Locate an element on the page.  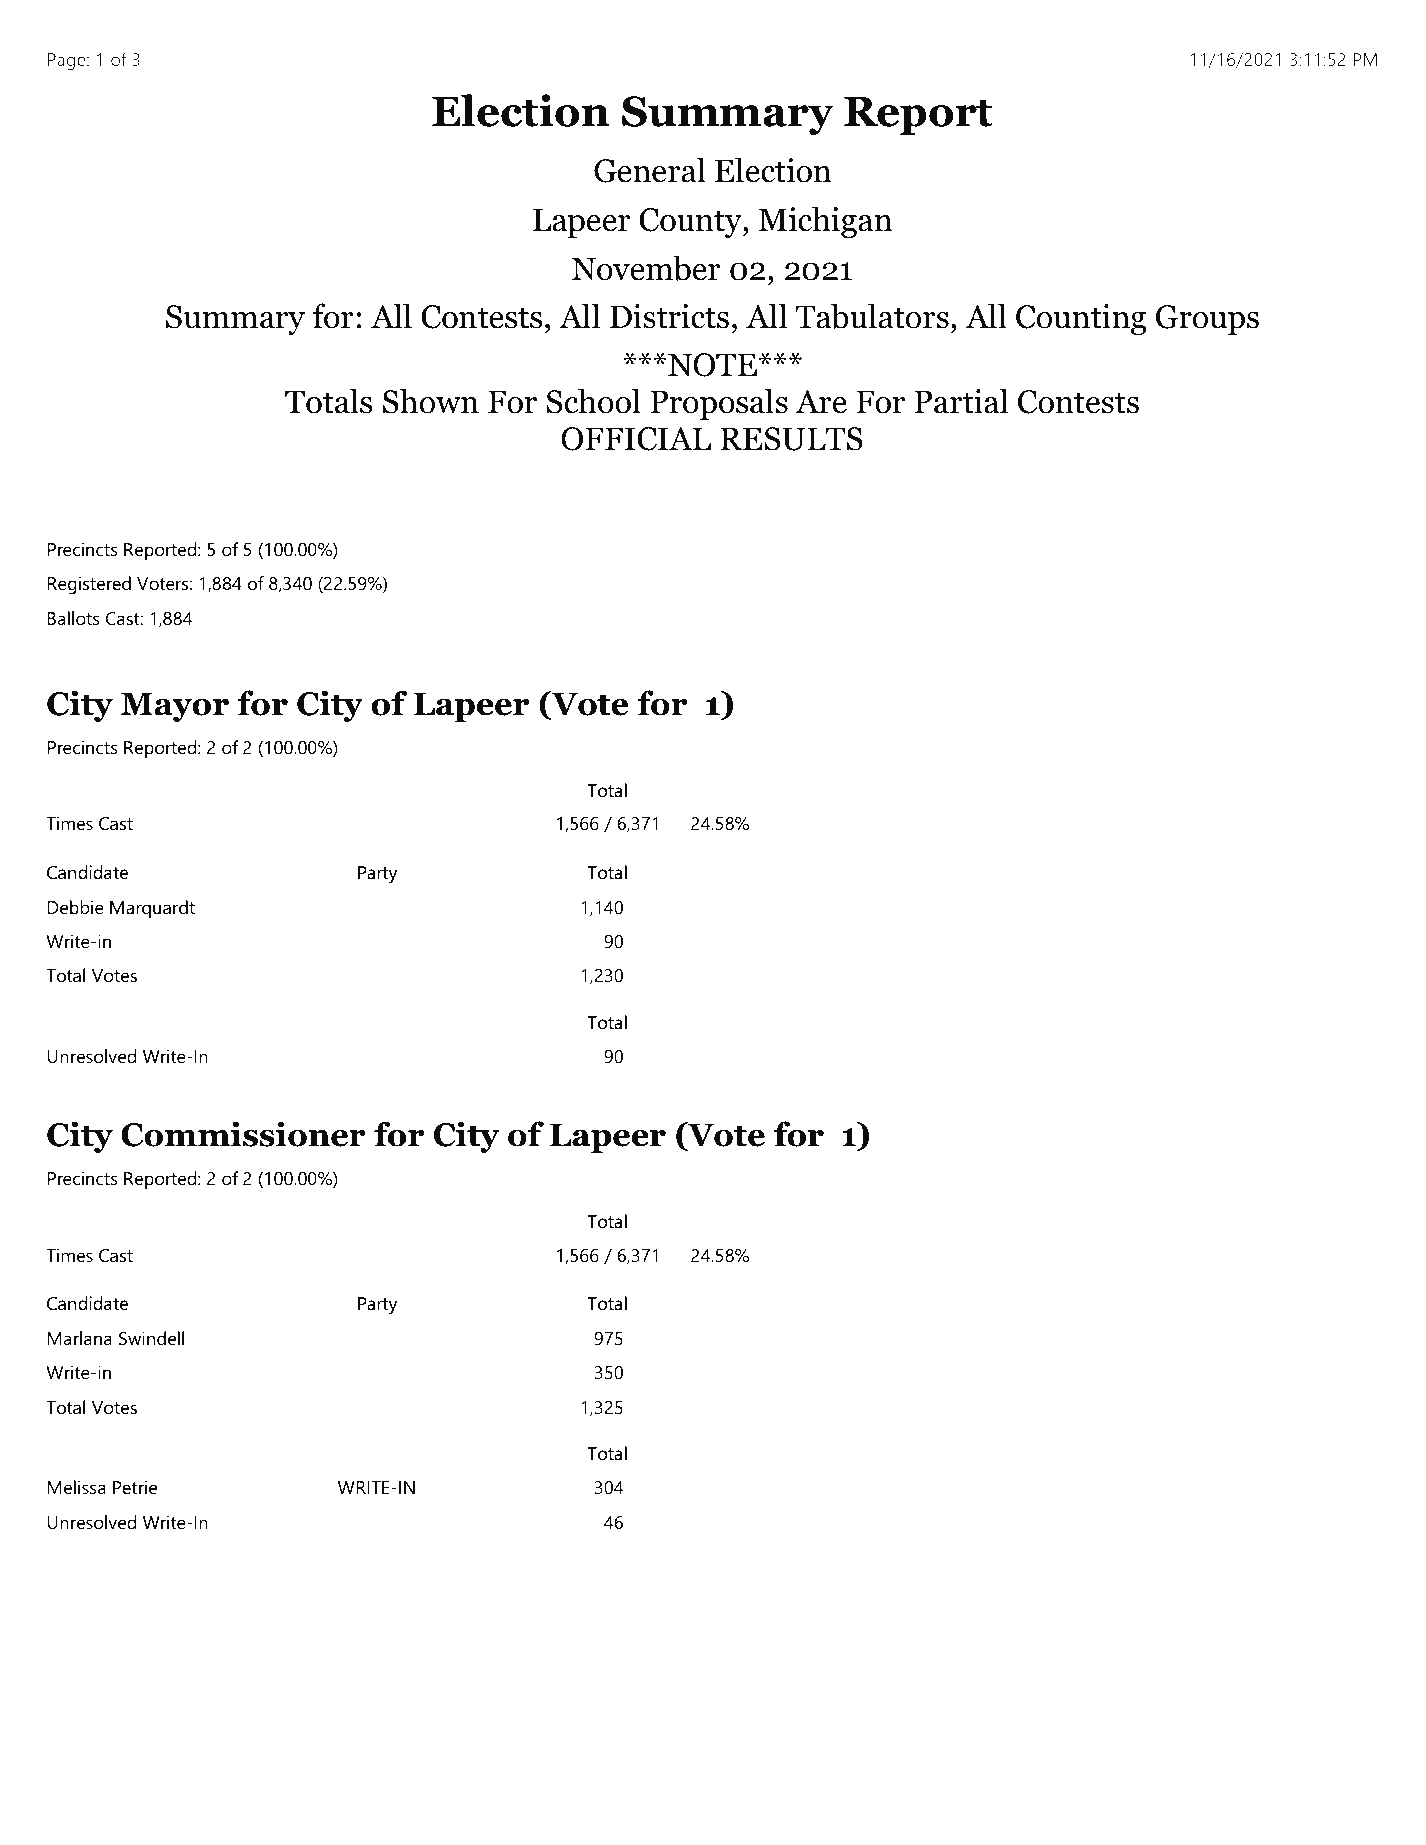
Marquardt is located at coordinates (152, 909).
